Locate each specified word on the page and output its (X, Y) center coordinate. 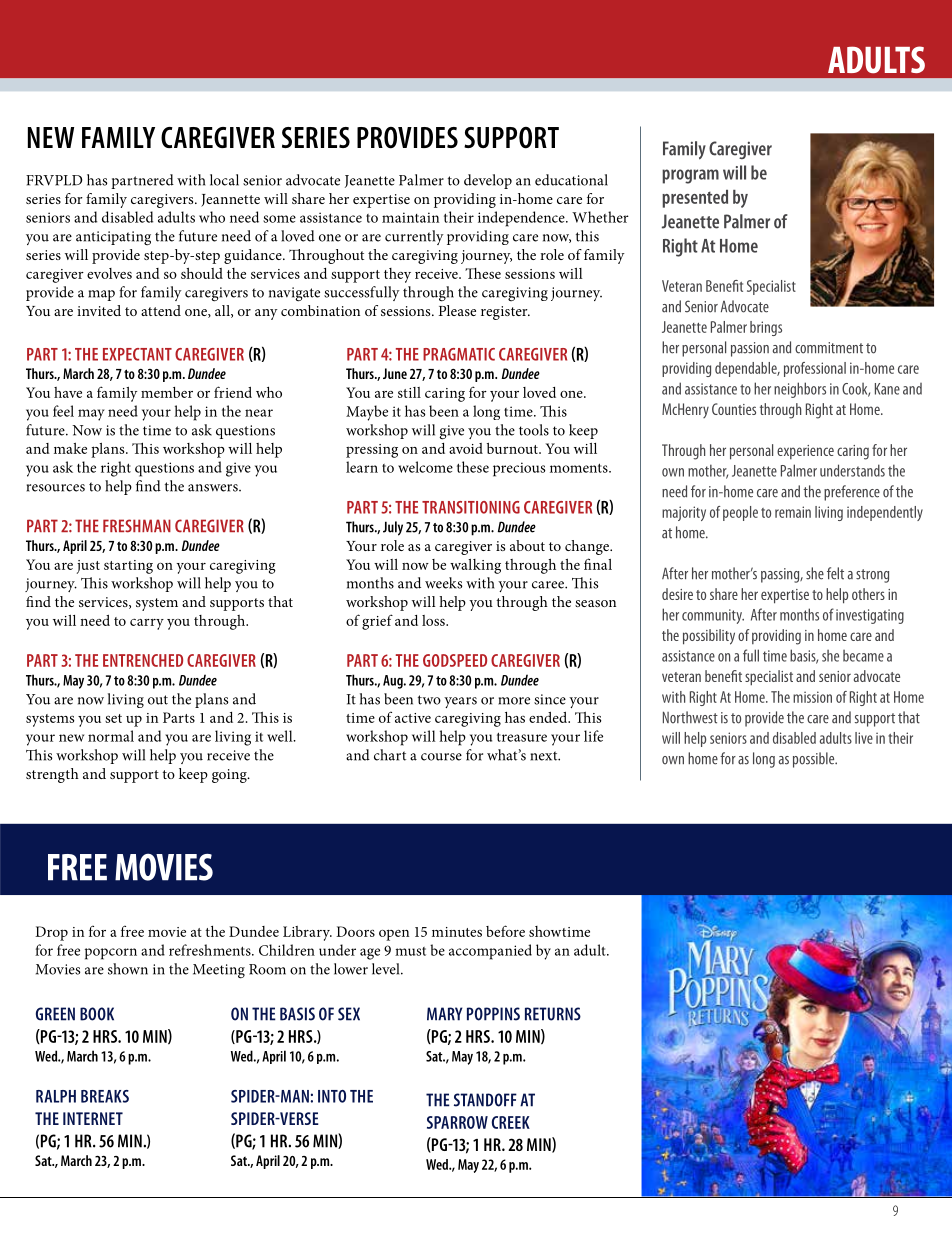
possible (815, 760)
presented (695, 199)
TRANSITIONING (471, 507)
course (441, 757)
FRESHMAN (137, 526)
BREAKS (105, 1096)
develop (488, 181)
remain (793, 512)
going (230, 776)
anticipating (113, 238)
